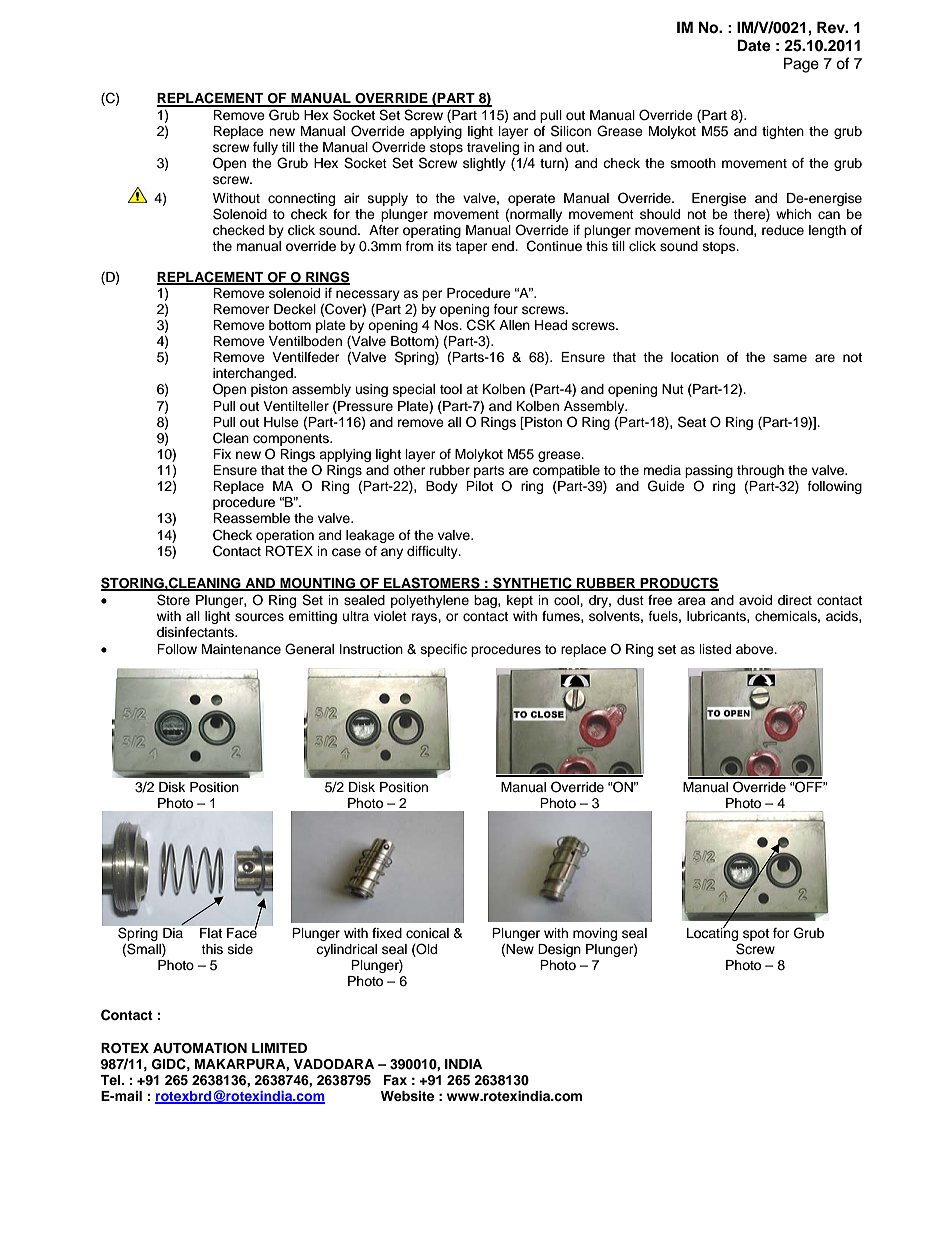 Image resolution: width=952 pixels, height=1233 pixels. I want to click on spot, so click(756, 935).
